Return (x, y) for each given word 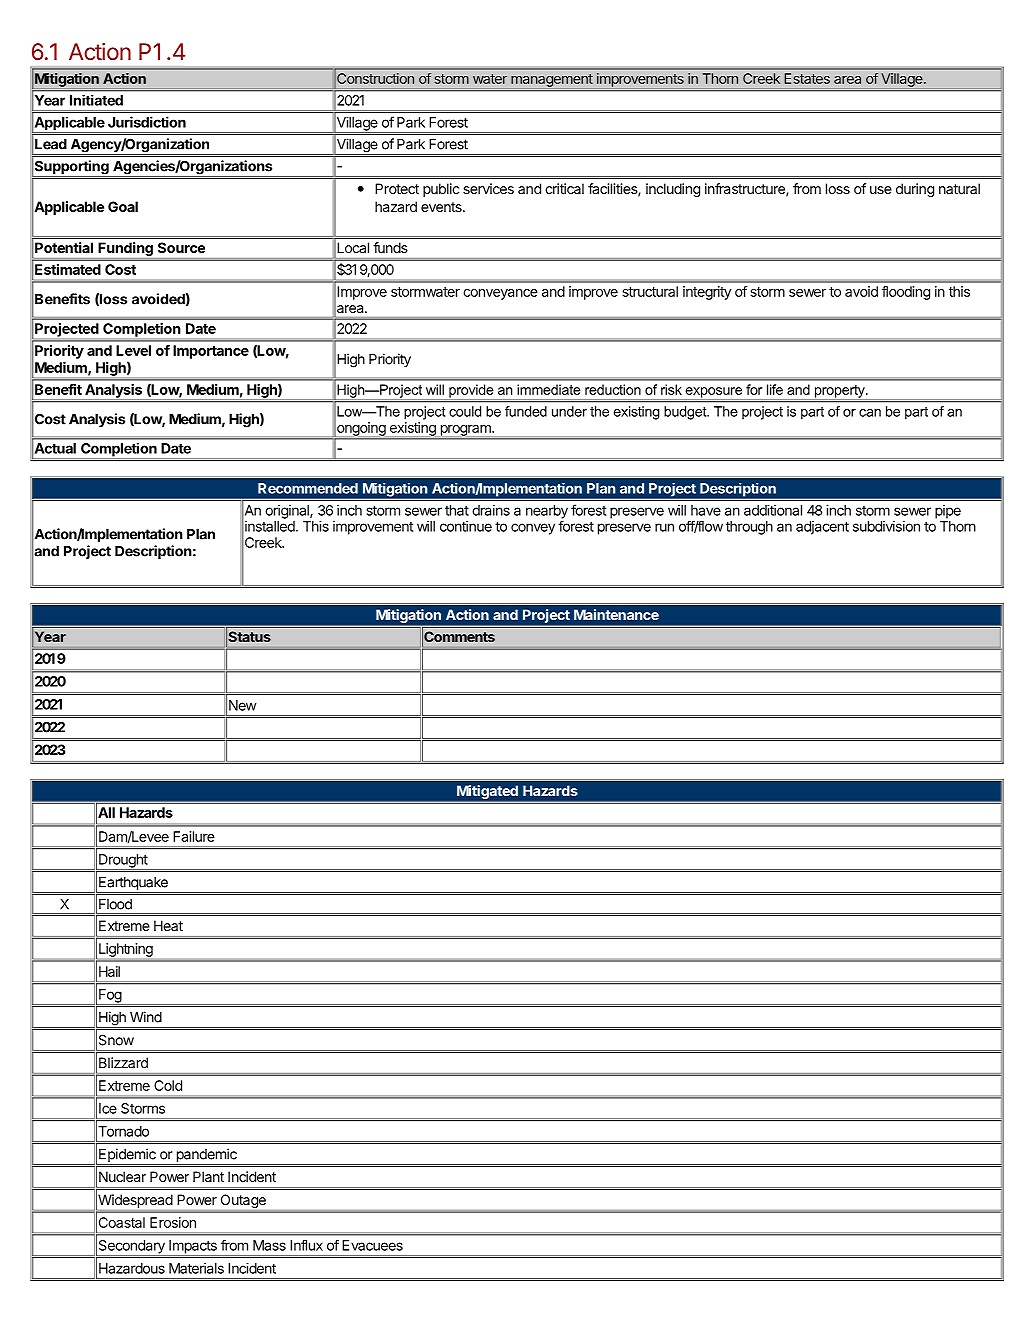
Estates (807, 78)
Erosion (173, 1222)
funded (526, 411)
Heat (168, 925)
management (552, 80)
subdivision (886, 526)
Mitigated (487, 792)
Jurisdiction (147, 122)
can (870, 413)
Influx (306, 1245)
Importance (211, 352)
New (242, 705)
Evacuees (372, 1245)
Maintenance (616, 614)
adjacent (822, 528)
